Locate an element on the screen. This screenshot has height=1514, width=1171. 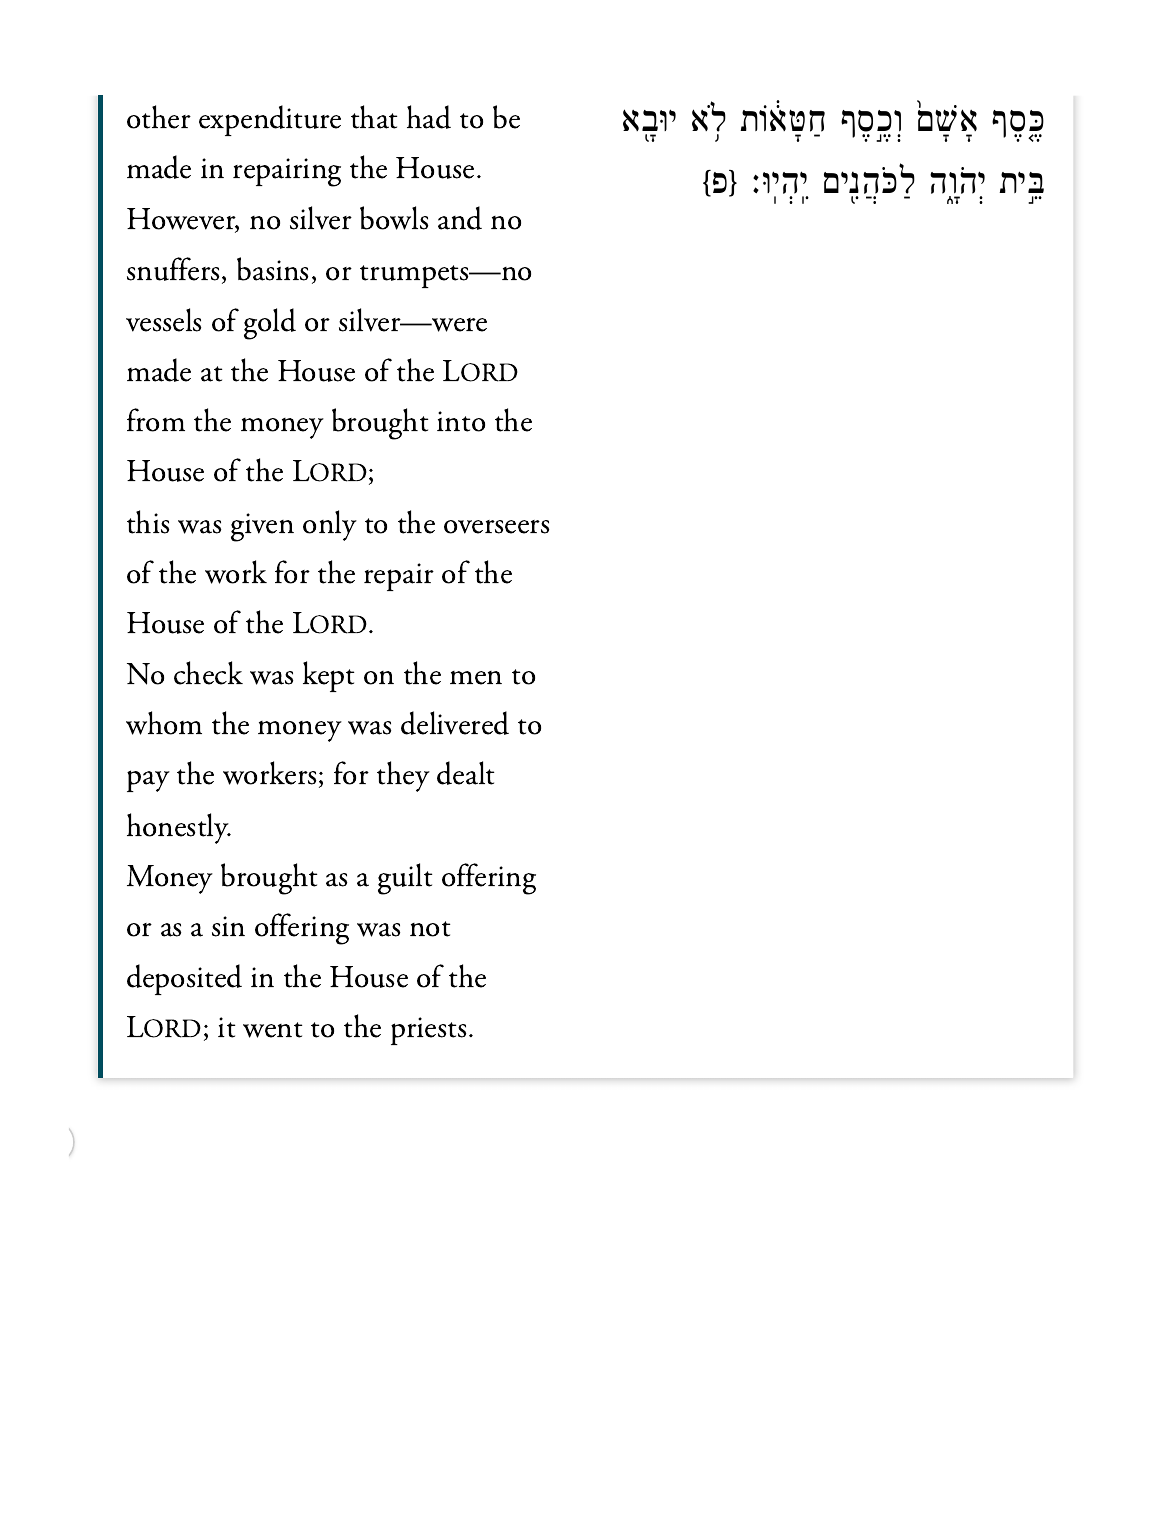
vessels is located at coordinates (163, 320).
